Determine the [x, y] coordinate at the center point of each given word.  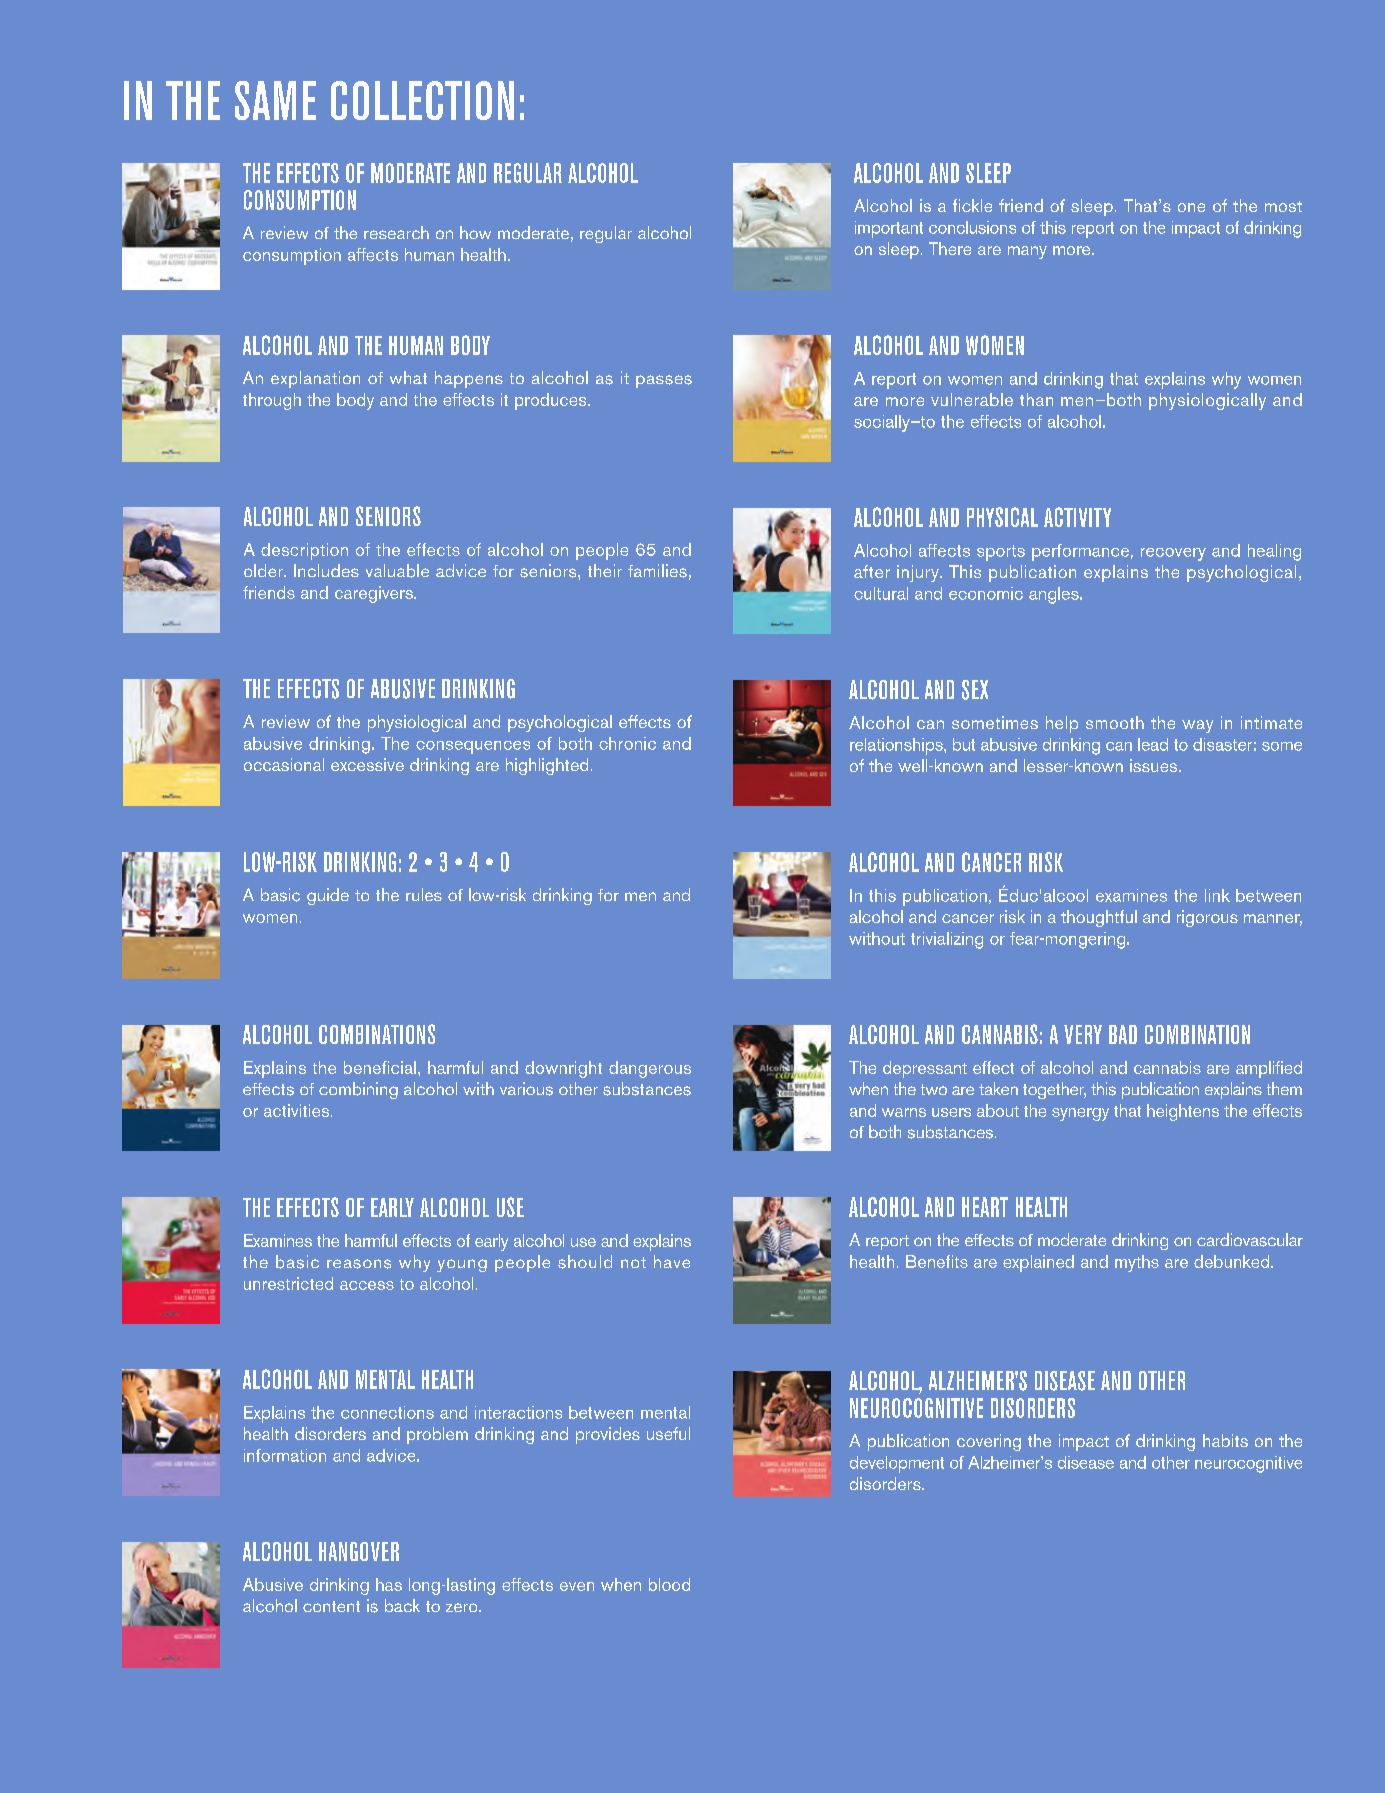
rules [424, 894]
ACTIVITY [1077, 517]
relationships [897, 746]
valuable [397, 571]
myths [1137, 1263]
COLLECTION [422, 100]
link [1217, 895]
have [672, 1261]
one [1191, 207]
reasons [359, 1264]
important [889, 229]
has [389, 1584]
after [872, 571]
